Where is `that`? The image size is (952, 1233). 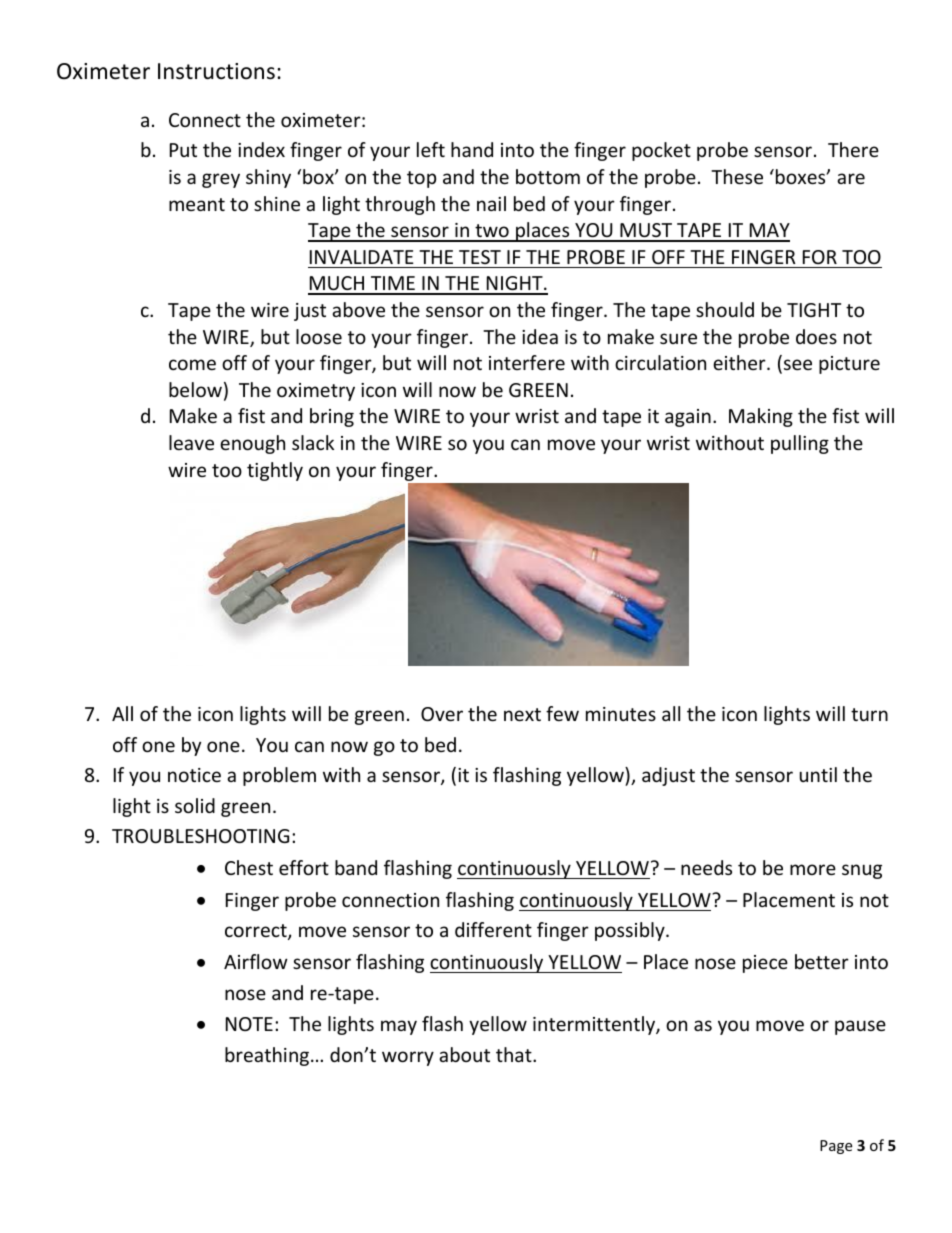
that is located at coordinates (515, 1054).
